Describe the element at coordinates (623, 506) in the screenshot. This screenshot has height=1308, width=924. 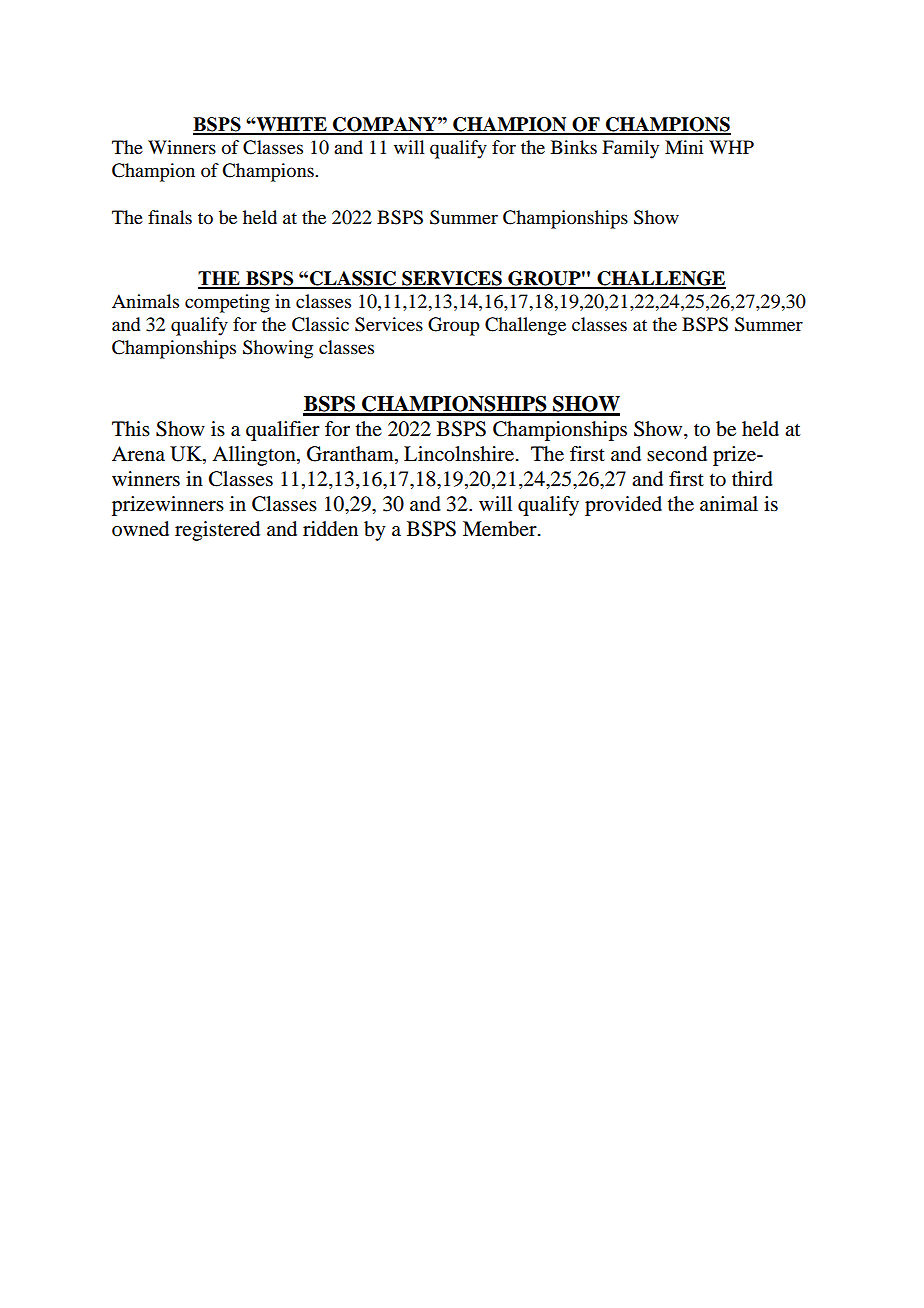
I see `provided` at that location.
